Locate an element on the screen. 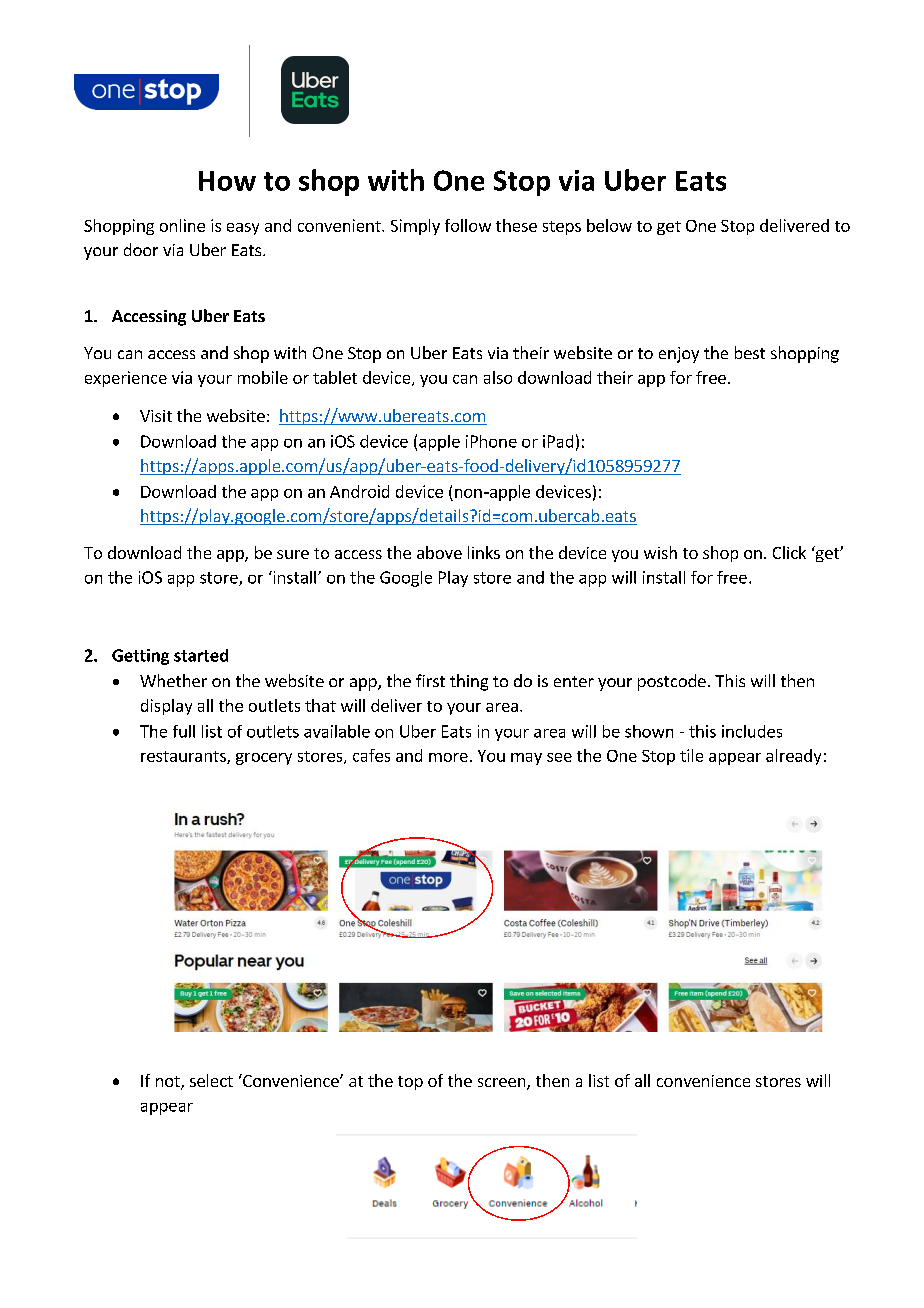 This screenshot has height=1308, width=924. may is located at coordinates (526, 759).
